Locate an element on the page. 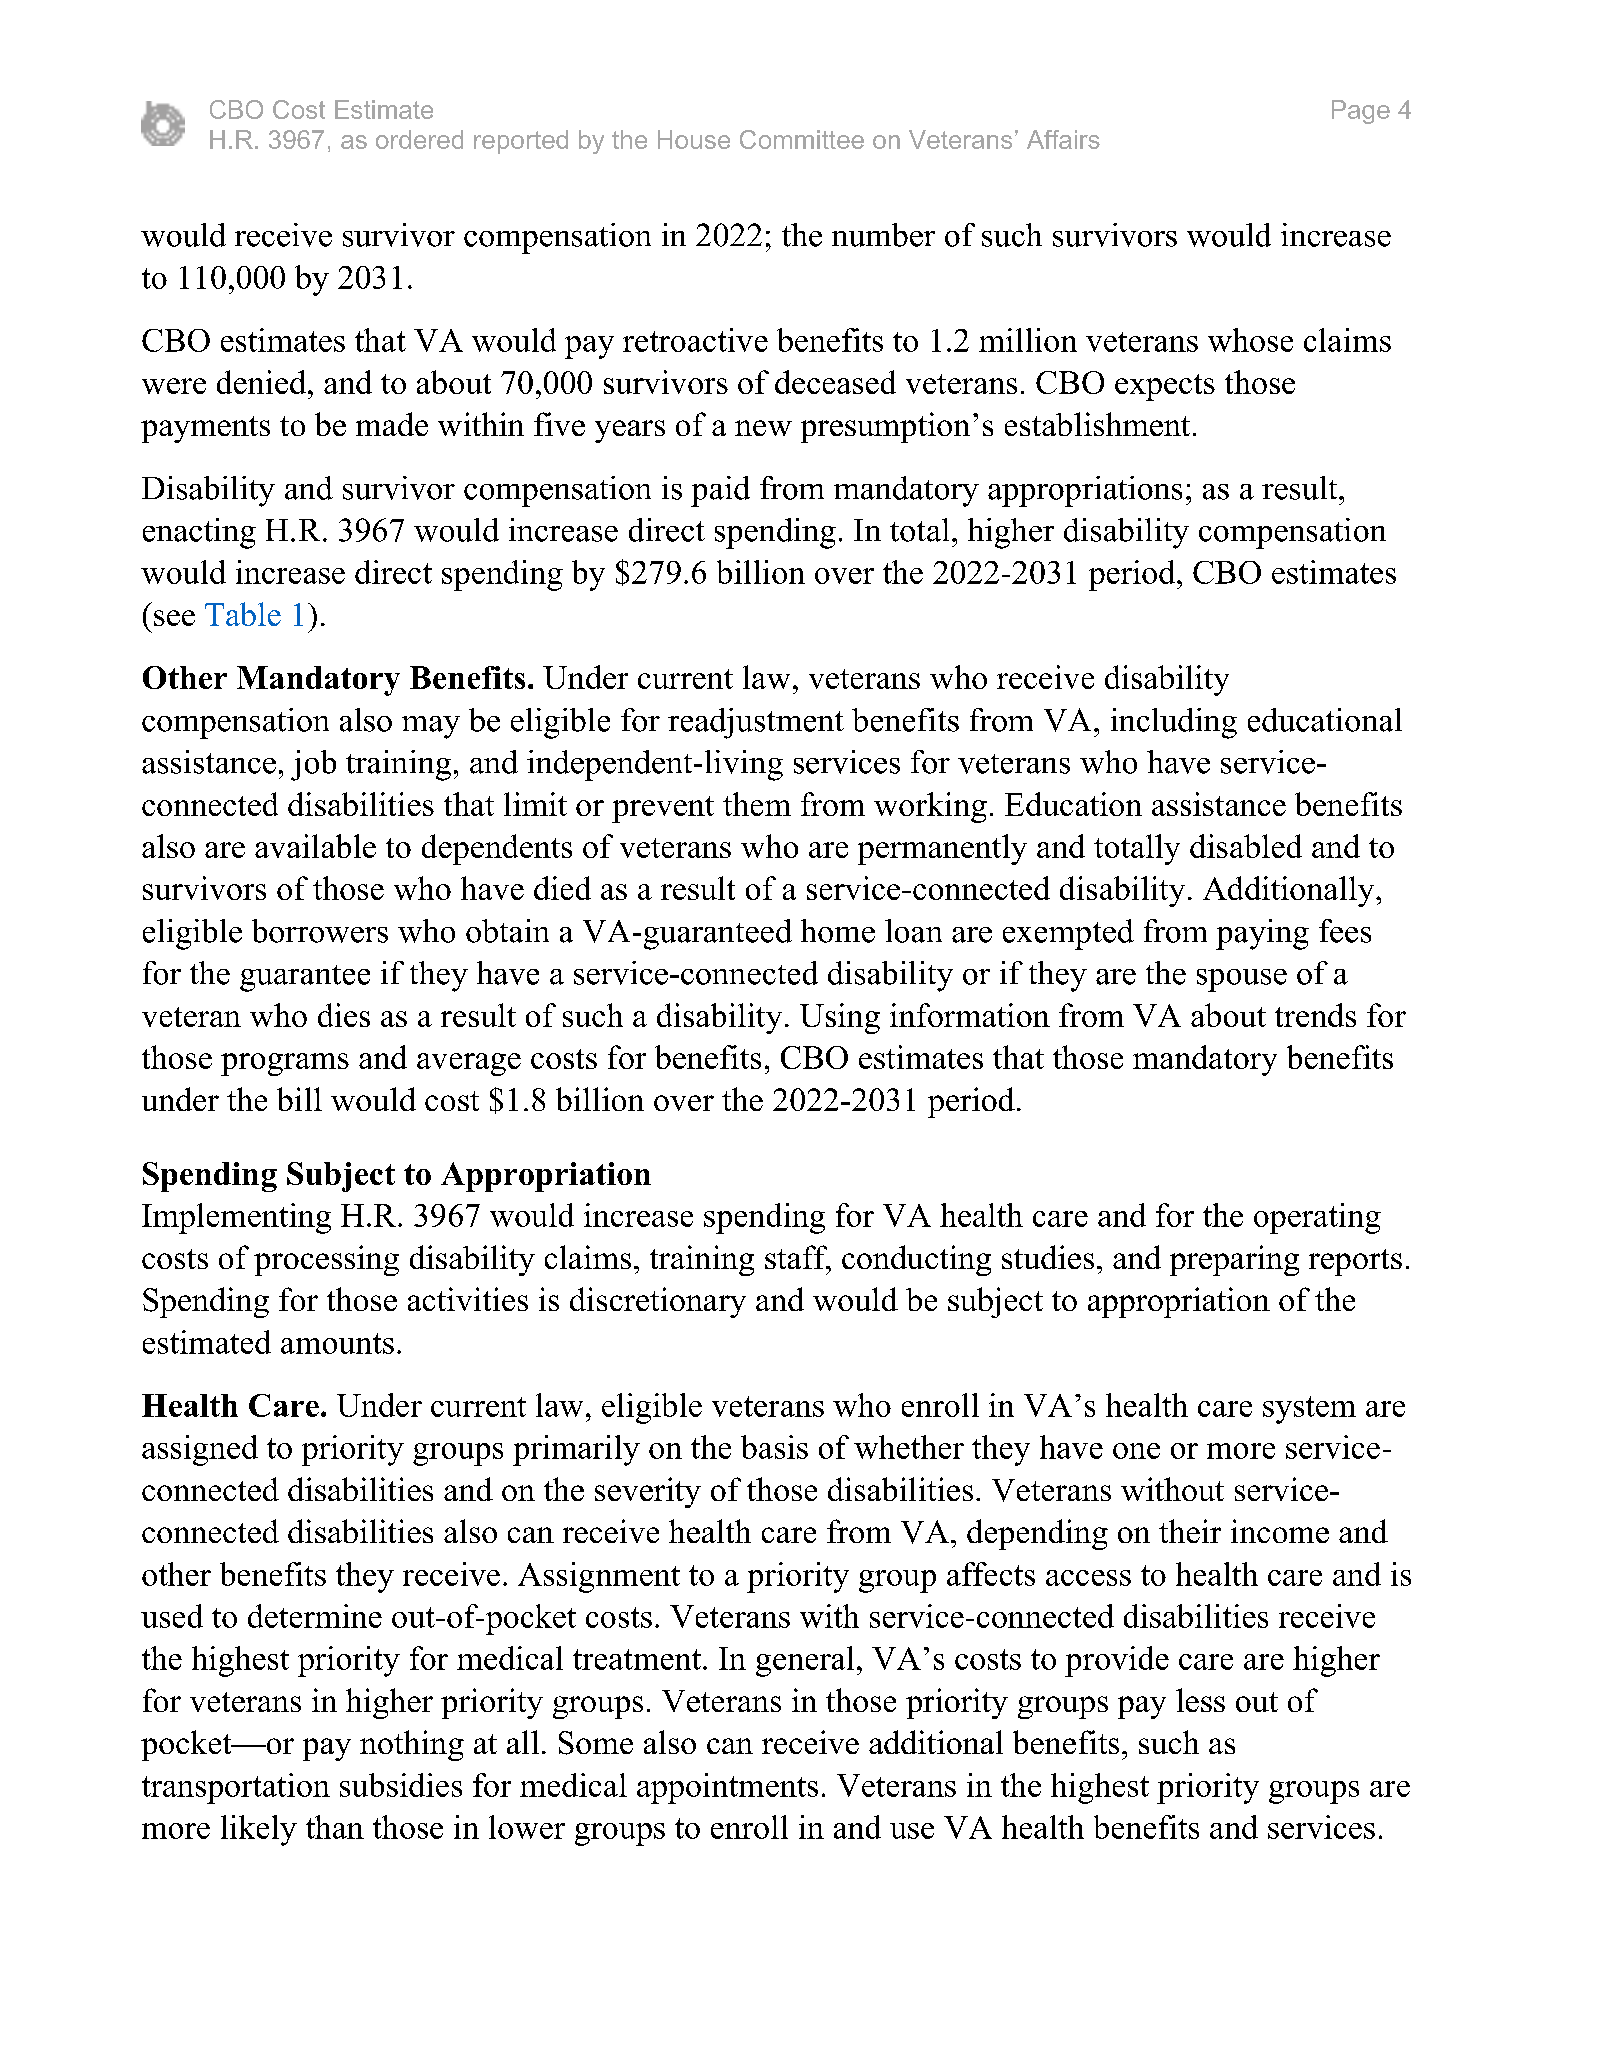 This document has width=1601, height=2072. than is located at coordinates (335, 1827).
